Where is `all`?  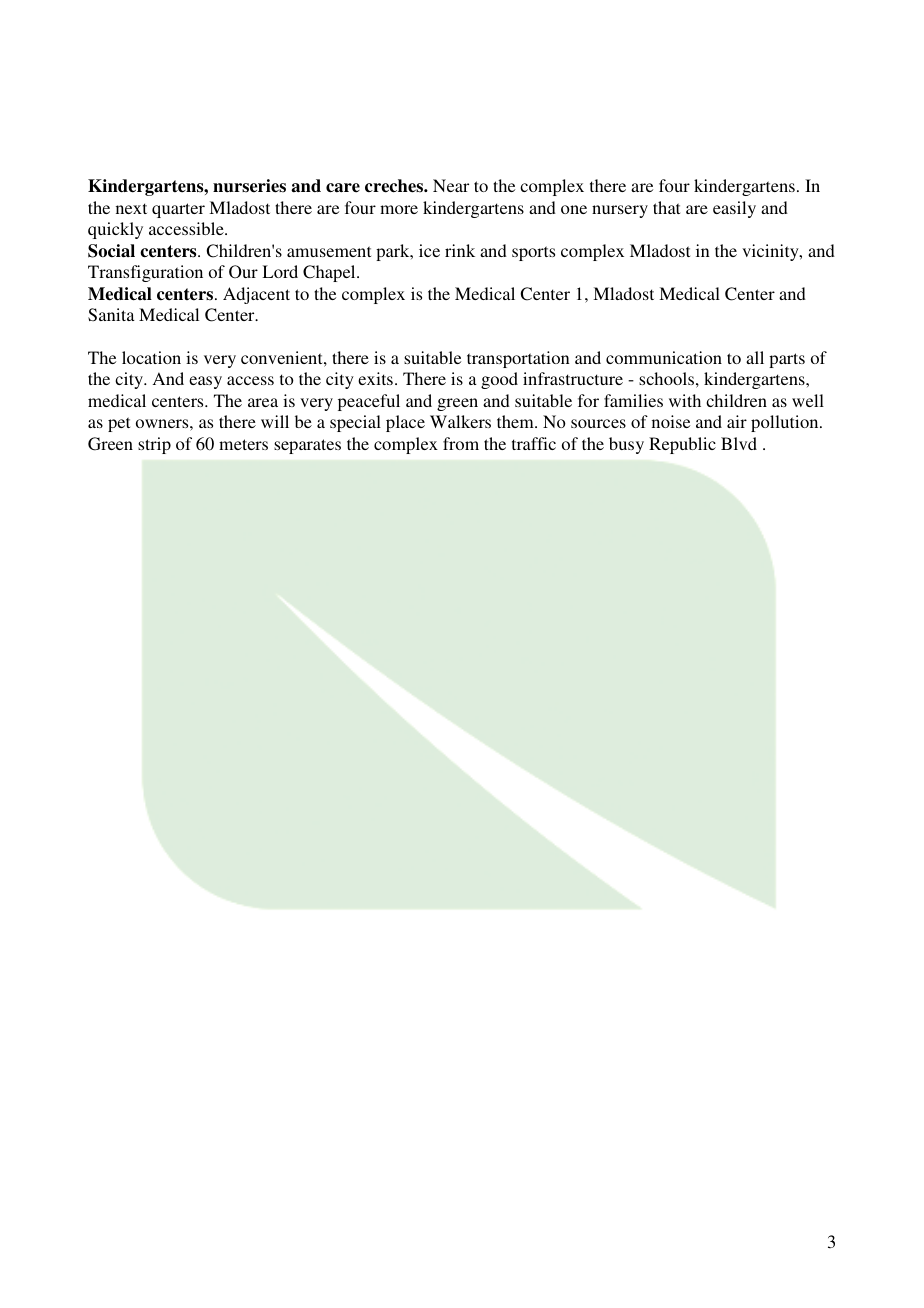
all is located at coordinates (755, 357).
